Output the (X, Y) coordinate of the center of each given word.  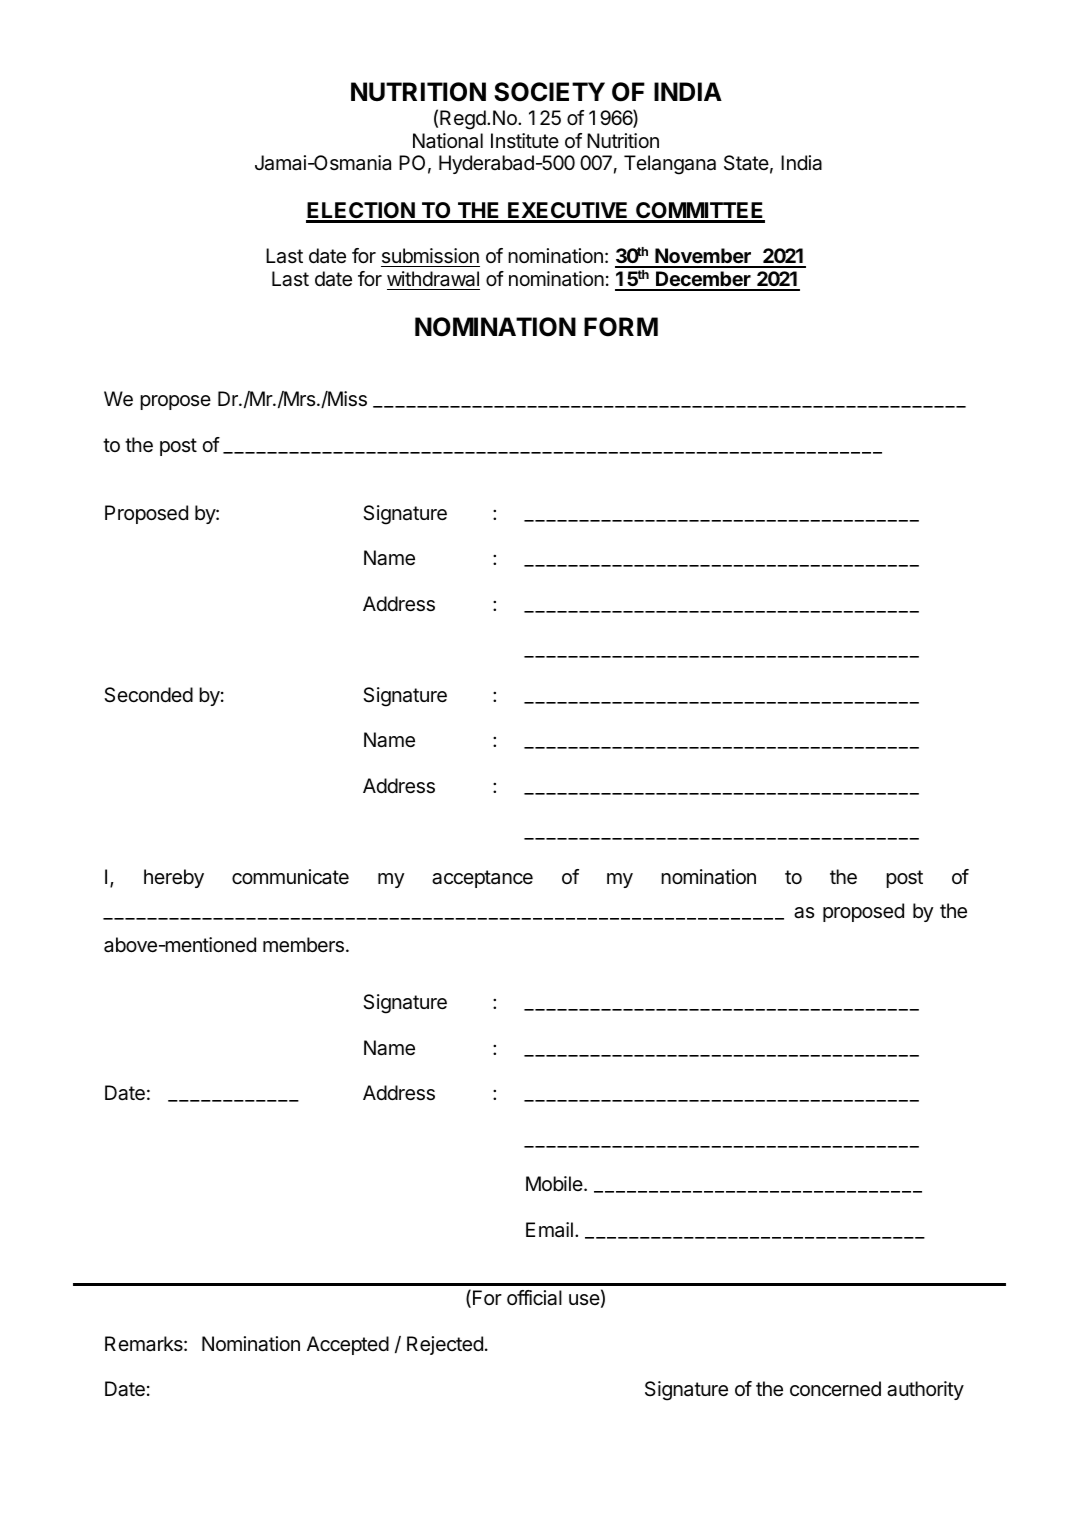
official (534, 1298)
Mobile (555, 1183)
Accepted (348, 1345)
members (303, 945)
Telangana (670, 165)
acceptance (482, 879)
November (703, 257)
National (448, 141)
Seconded (148, 695)
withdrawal (433, 279)
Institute (525, 140)
